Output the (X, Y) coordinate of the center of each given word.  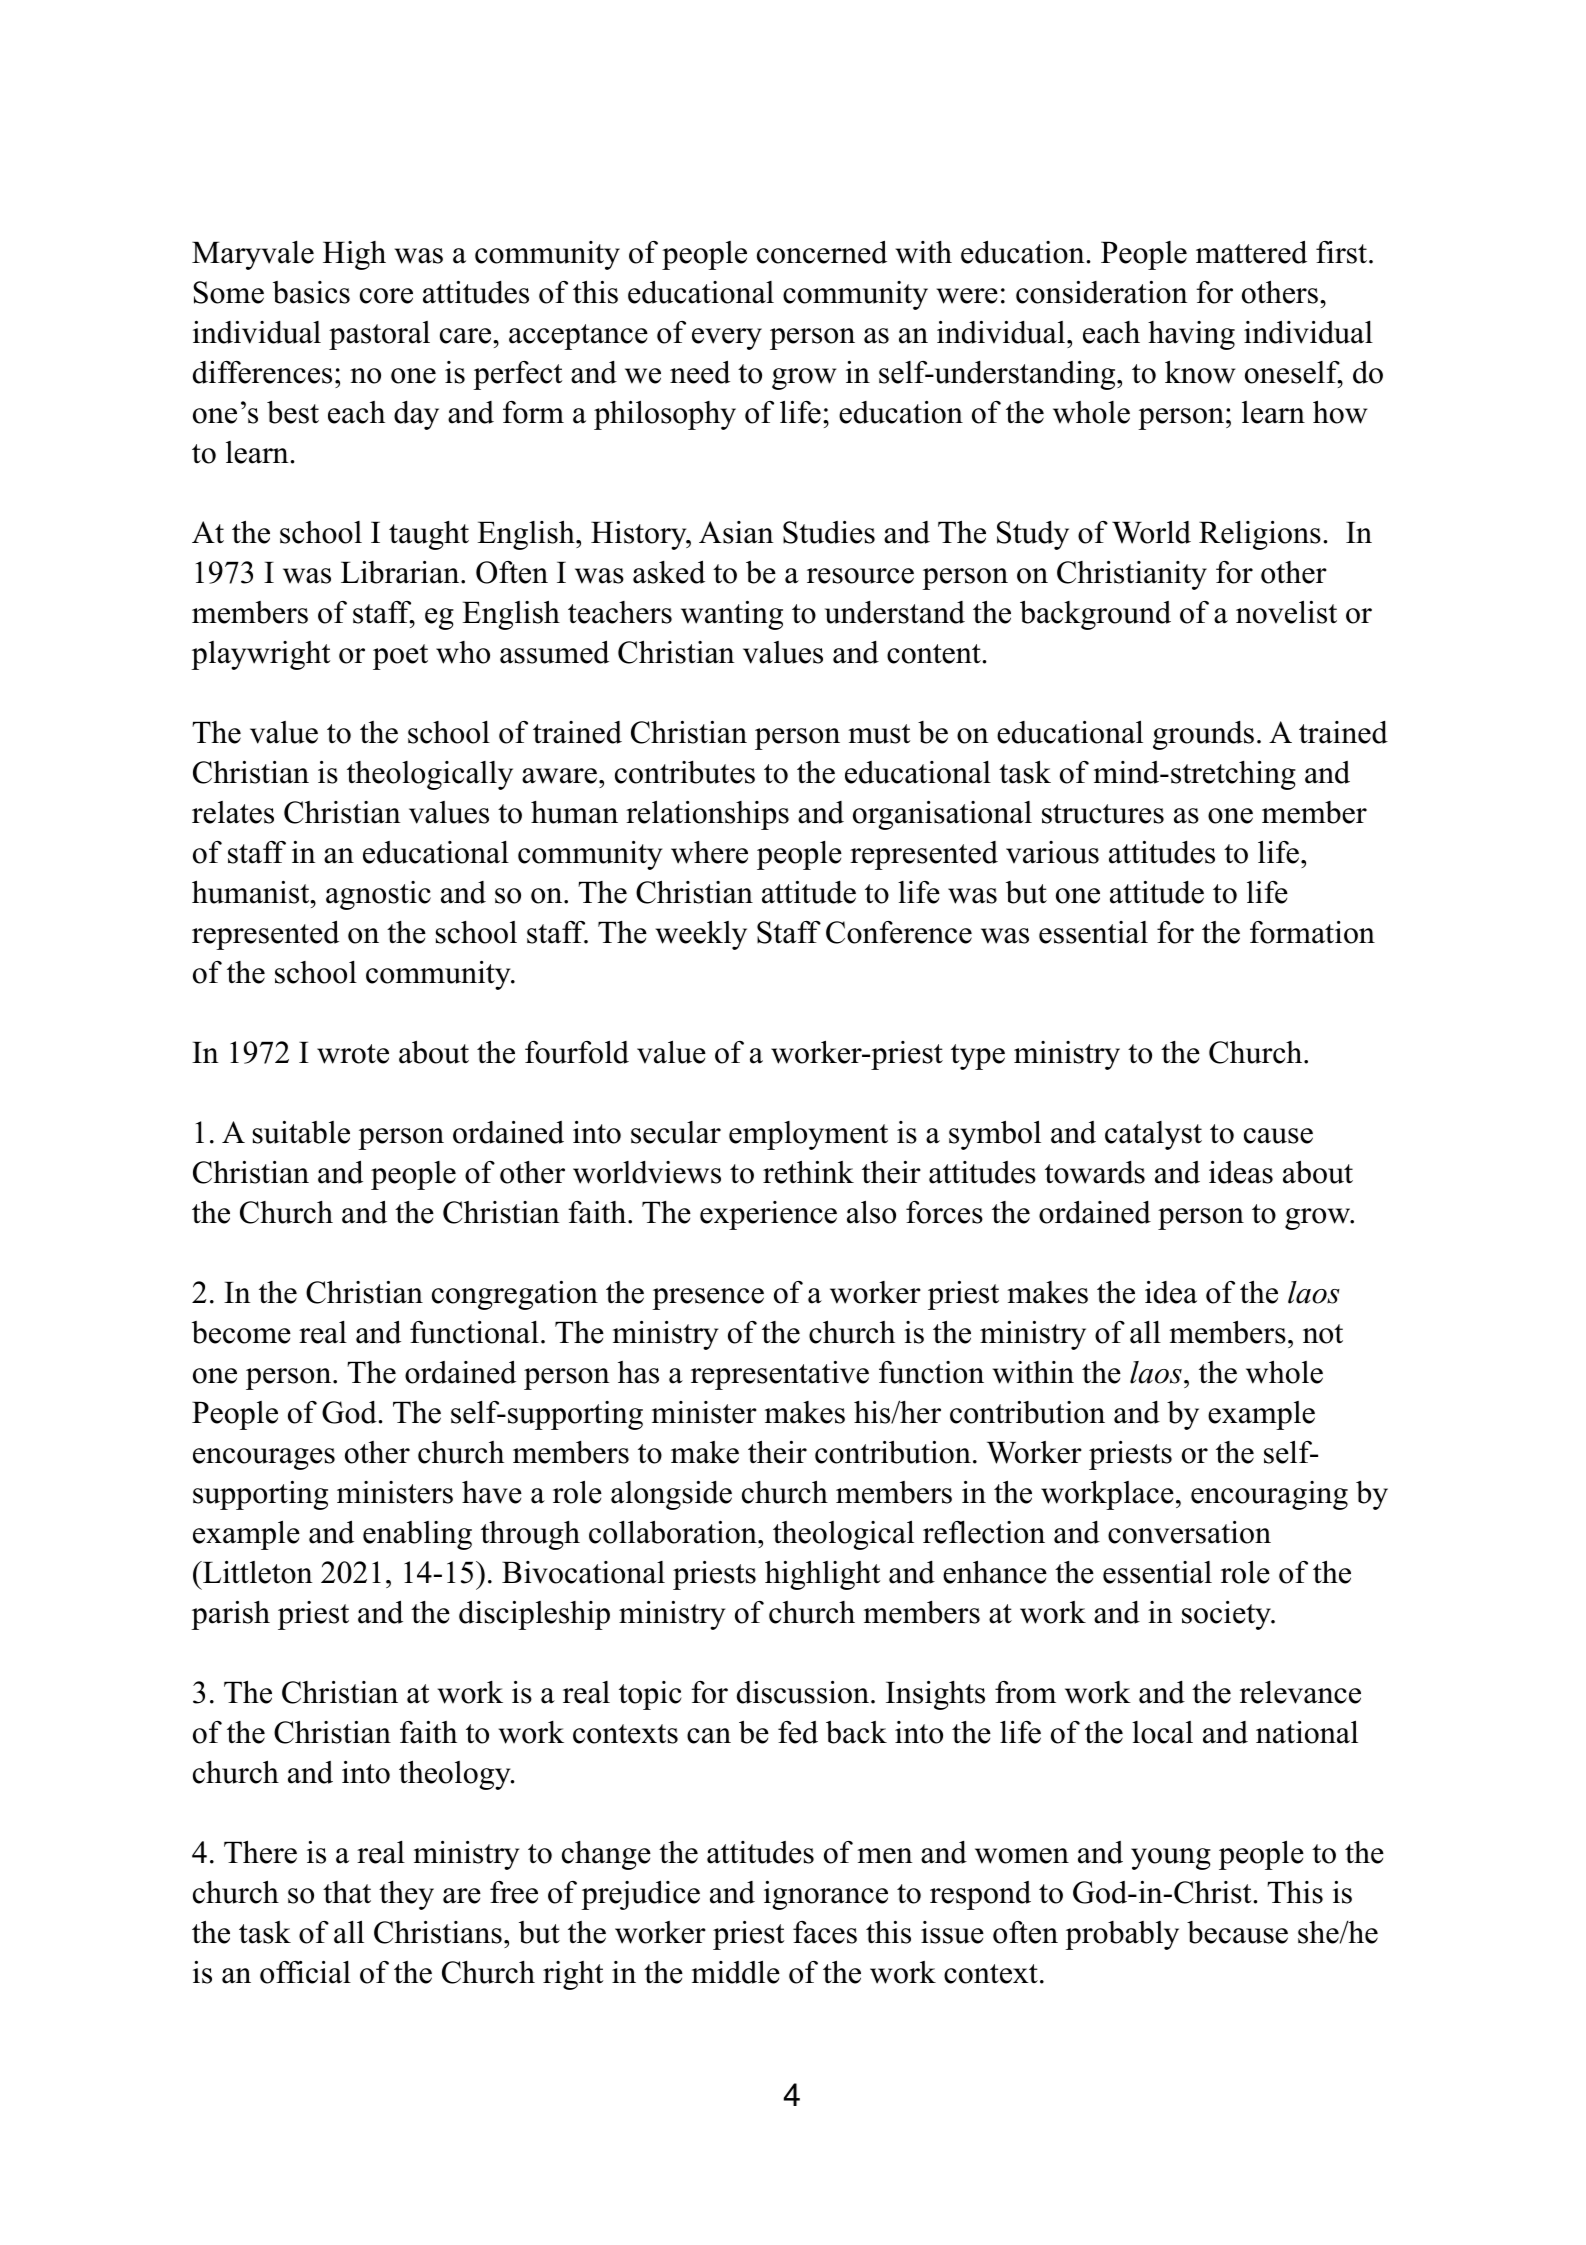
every (727, 339)
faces (825, 1932)
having (1191, 335)
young (1171, 1859)
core (386, 296)
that (347, 1892)
